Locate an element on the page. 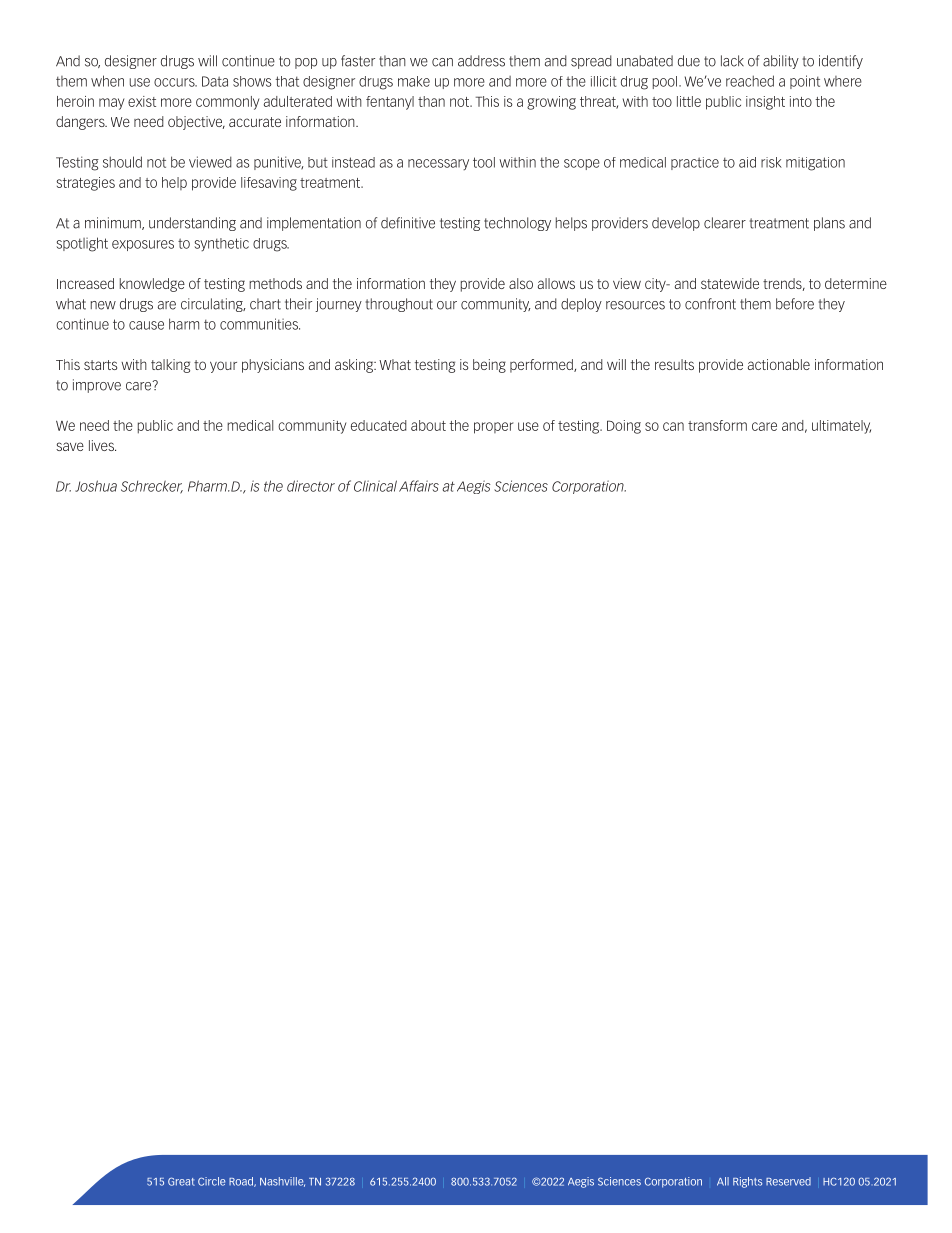 Image resolution: width=952 pixels, height=1233 pixels. Nashville is located at coordinates (282, 1182).
